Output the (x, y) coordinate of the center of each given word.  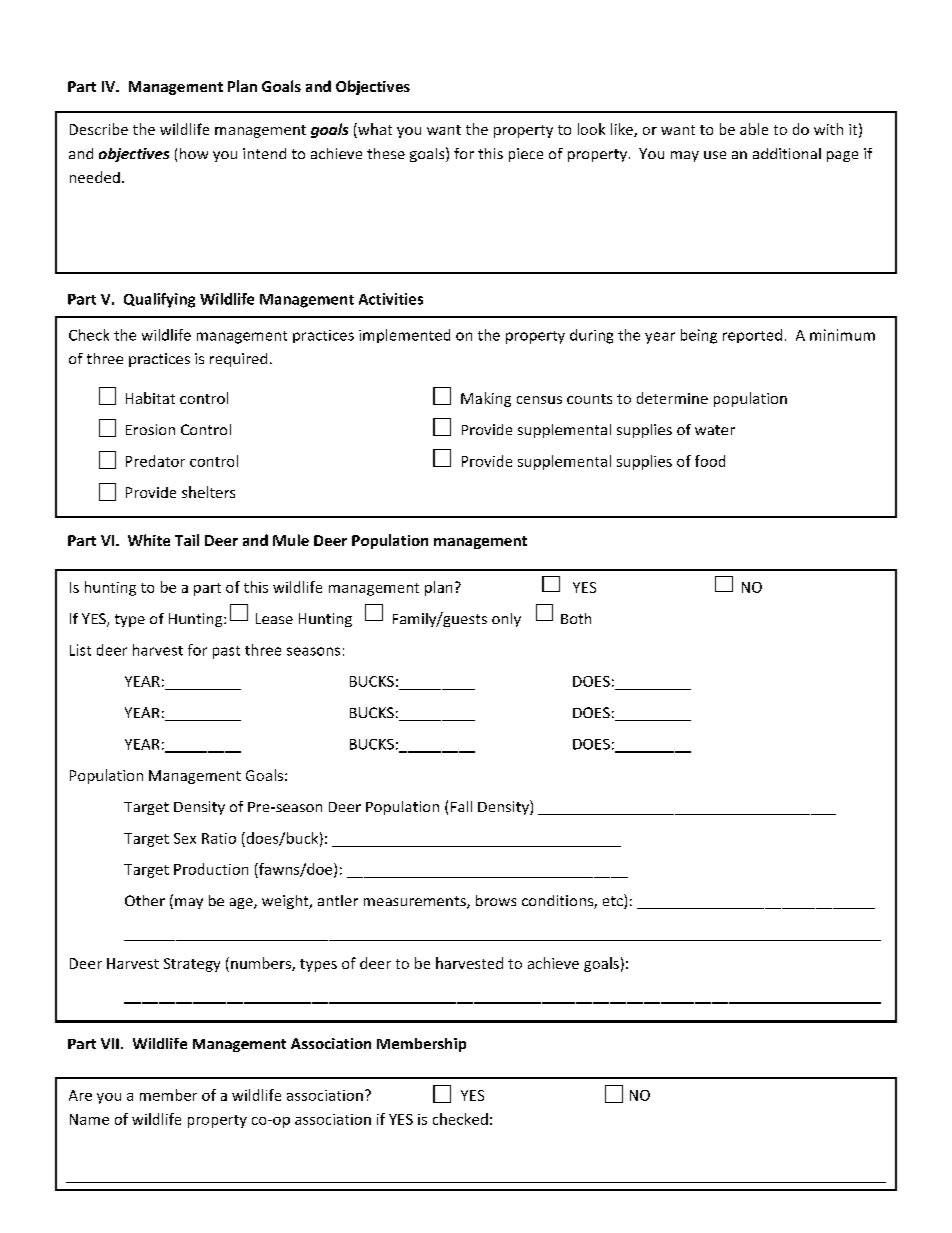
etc (614, 901)
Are (80, 1095)
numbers (262, 964)
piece (526, 155)
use (715, 155)
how (194, 153)
